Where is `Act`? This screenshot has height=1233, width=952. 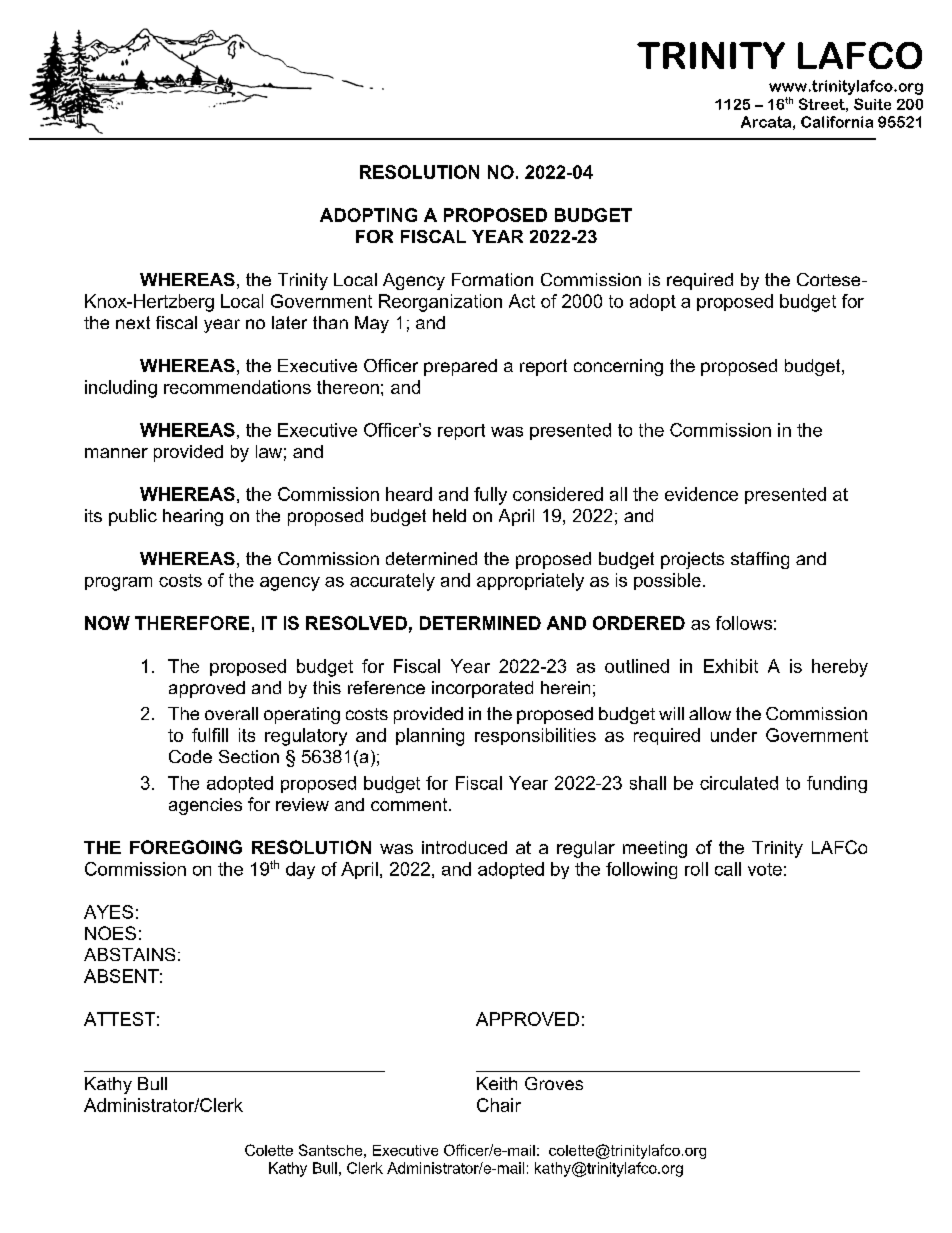 Act is located at coordinates (522, 301).
